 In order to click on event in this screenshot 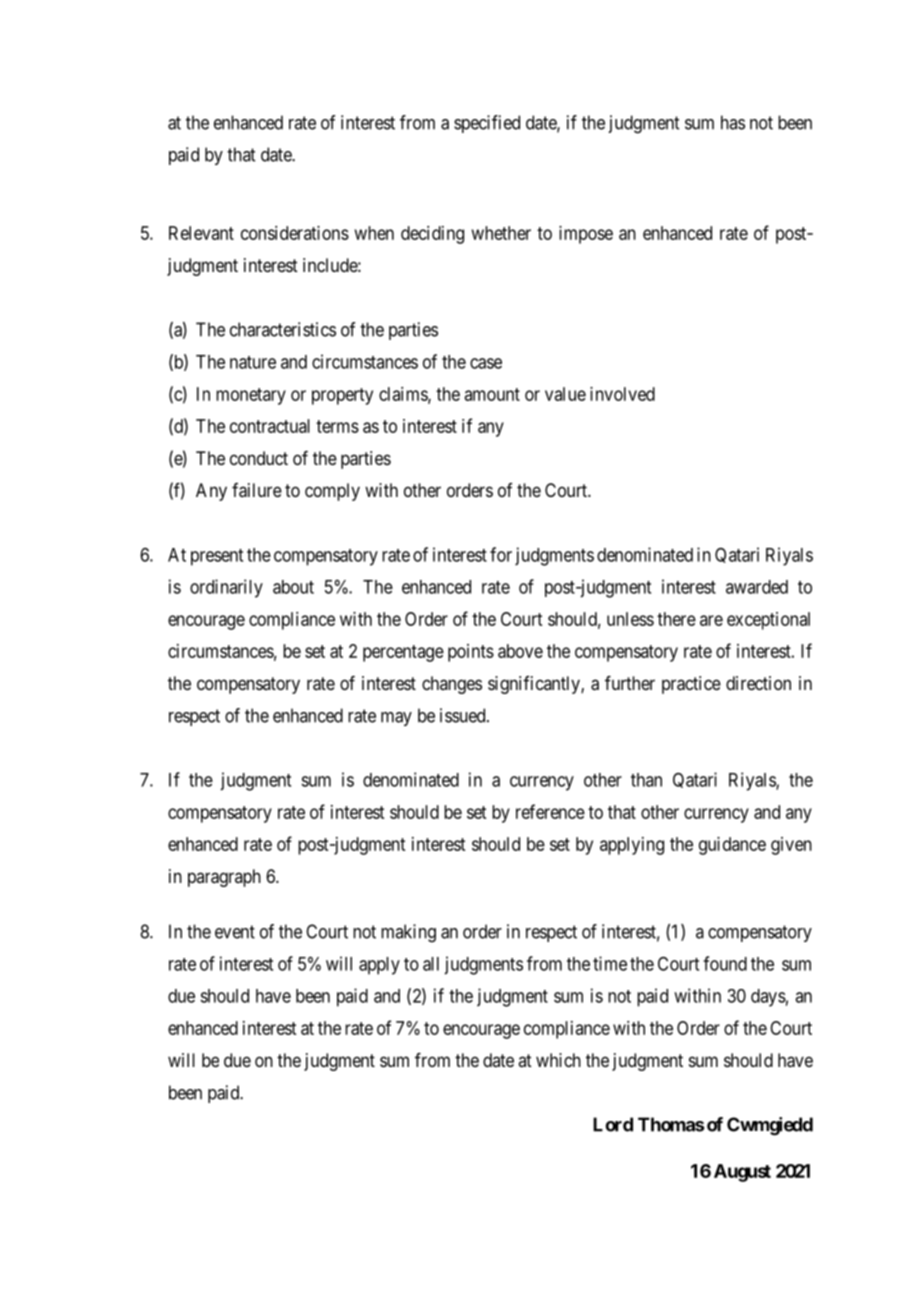, I will do `click(235, 932)`.
